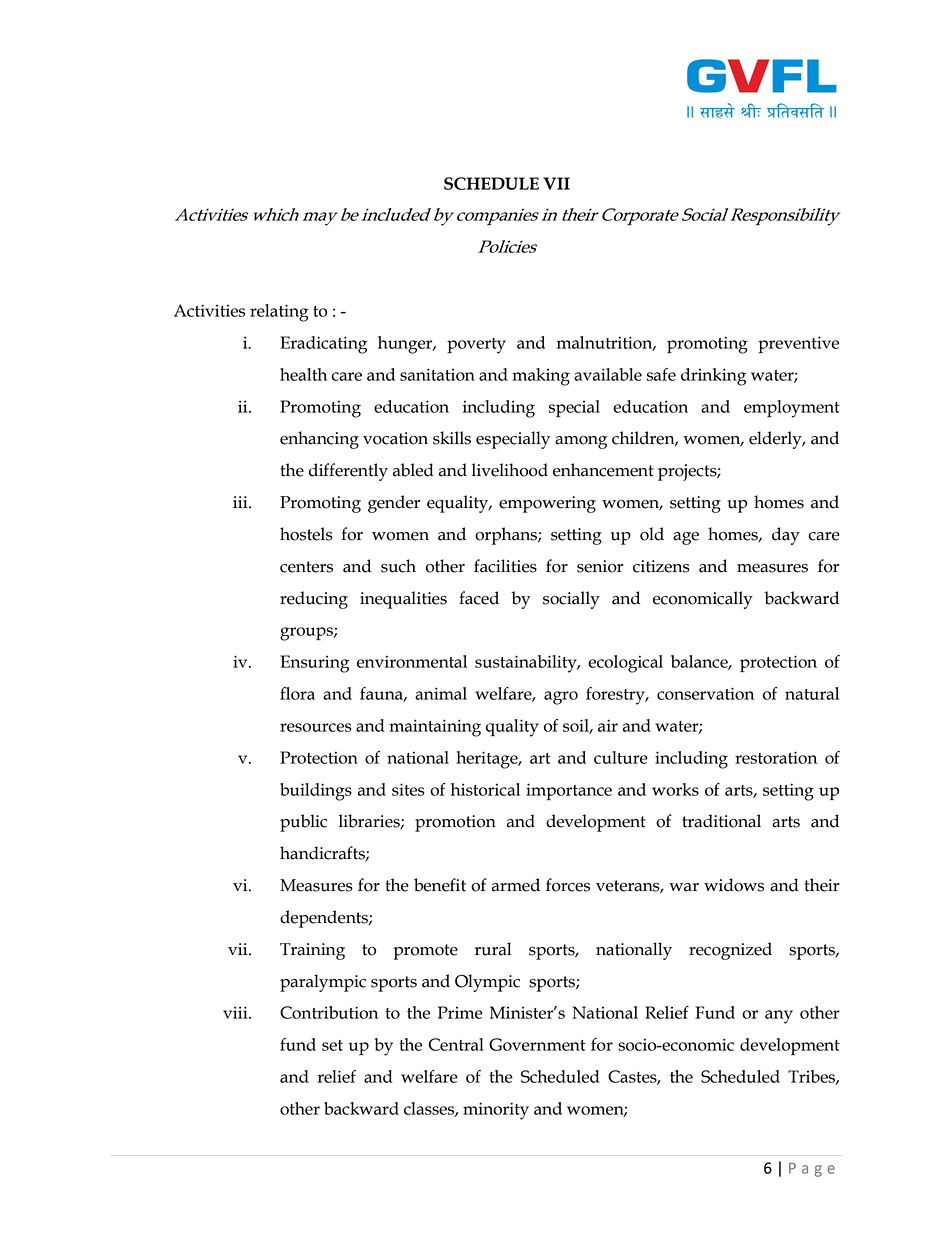 The width and height of the image is (952, 1233). What do you see at coordinates (476, 346) in the image?
I see `poverty` at bounding box center [476, 346].
